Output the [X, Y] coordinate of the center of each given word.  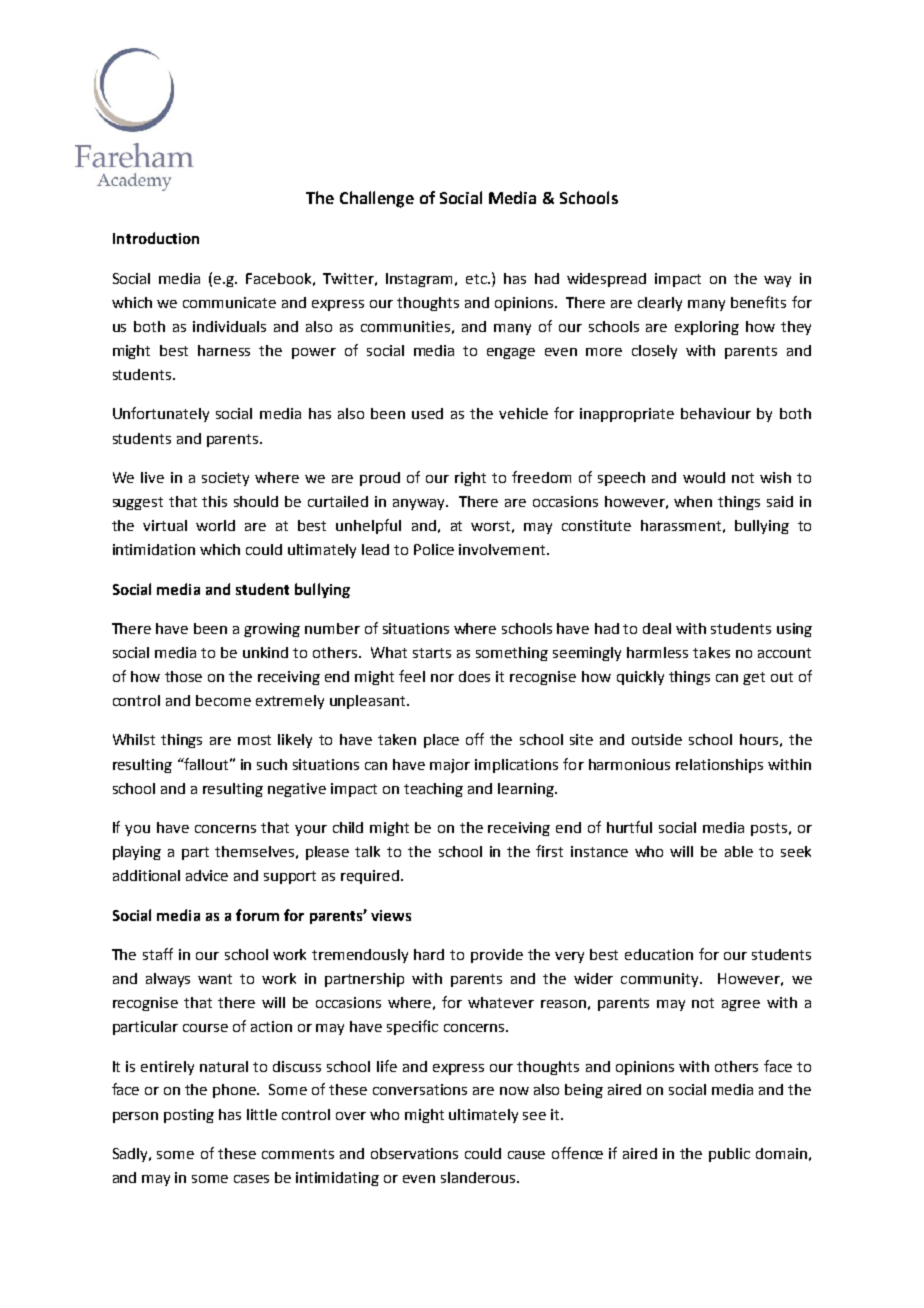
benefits [758, 302]
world [215, 525]
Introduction [156, 238]
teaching [433, 790]
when [693, 501]
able [739, 851]
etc [477, 279]
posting [189, 1116]
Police [434, 549]
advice [207, 875]
